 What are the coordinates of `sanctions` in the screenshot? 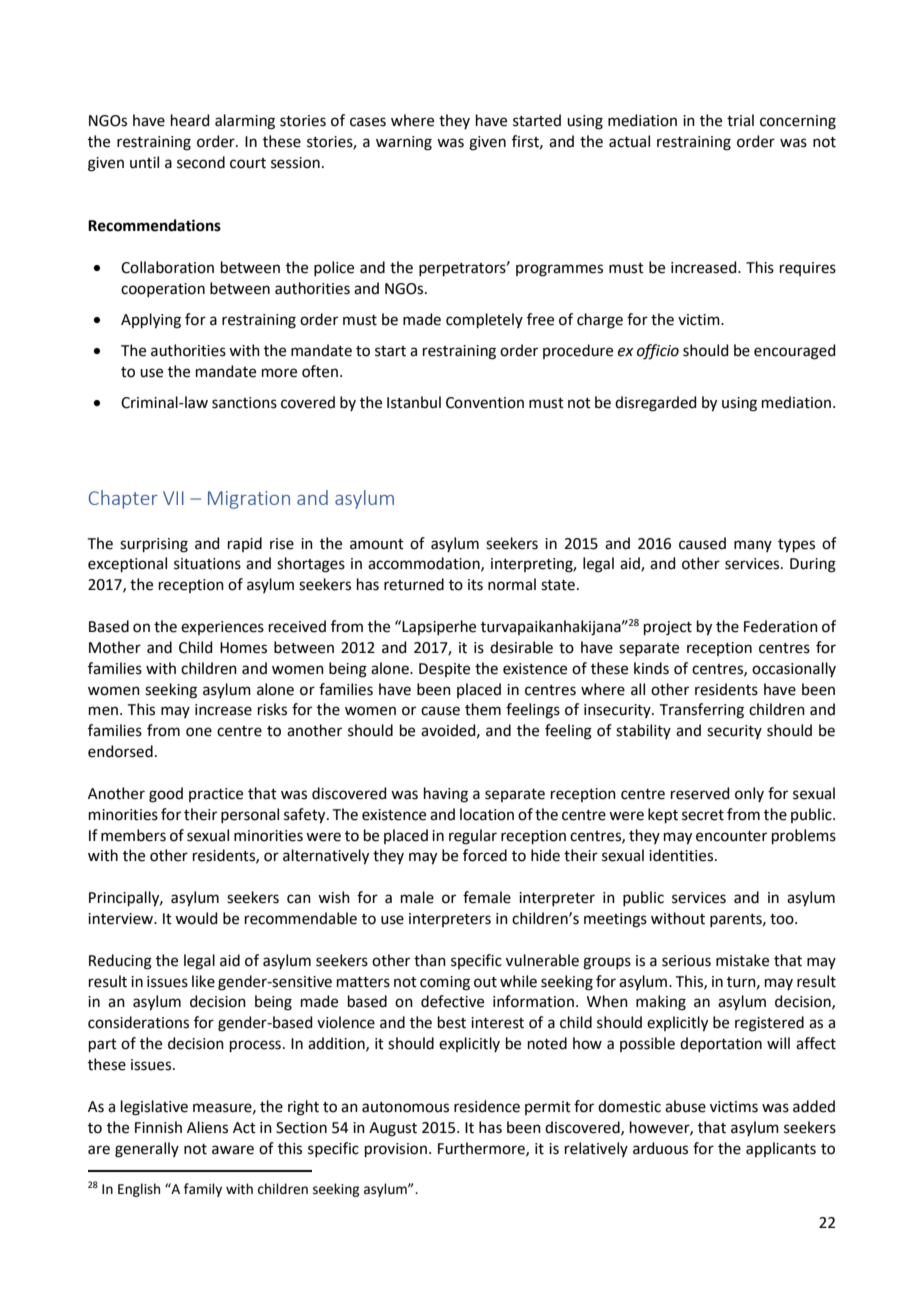 It's located at (244, 403).
